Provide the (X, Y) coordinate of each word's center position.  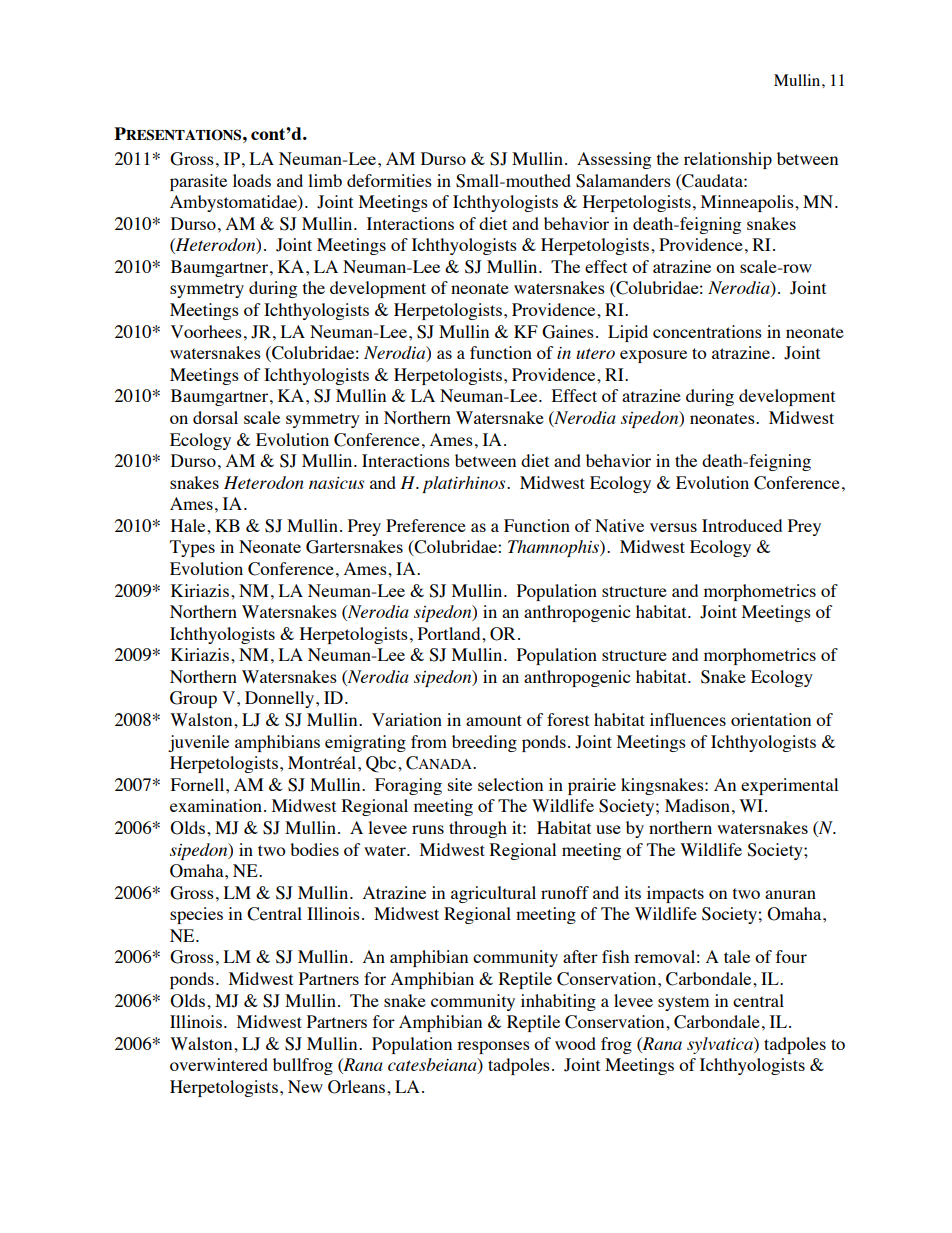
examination (216, 805)
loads (252, 180)
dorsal (215, 417)
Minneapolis (748, 203)
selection (510, 784)
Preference (426, 525)
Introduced (742, 525)
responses (493, 1047)
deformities (389, 180)
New (305, 1086)
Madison (697, 805)
